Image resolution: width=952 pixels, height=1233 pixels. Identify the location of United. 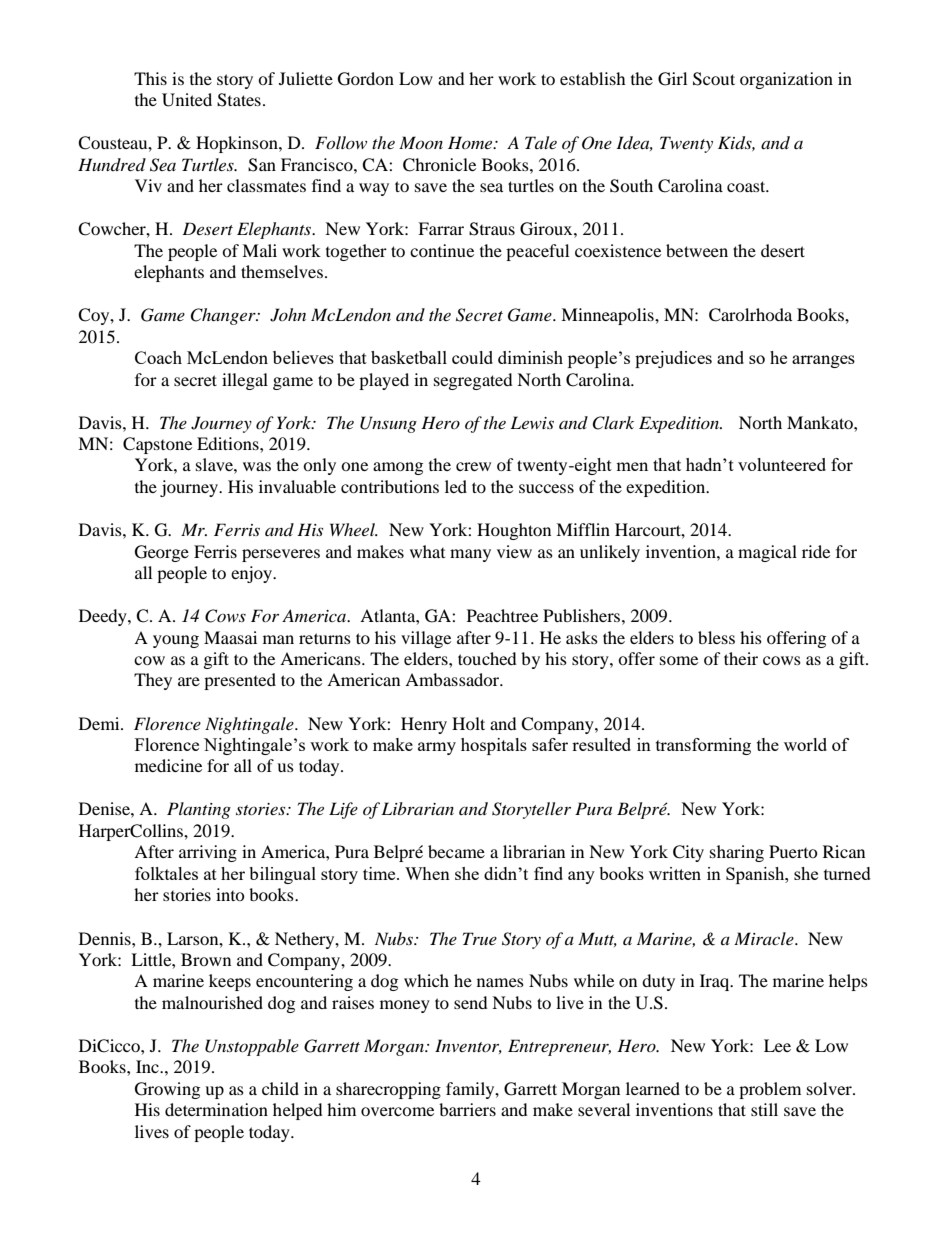
(187, 100).
